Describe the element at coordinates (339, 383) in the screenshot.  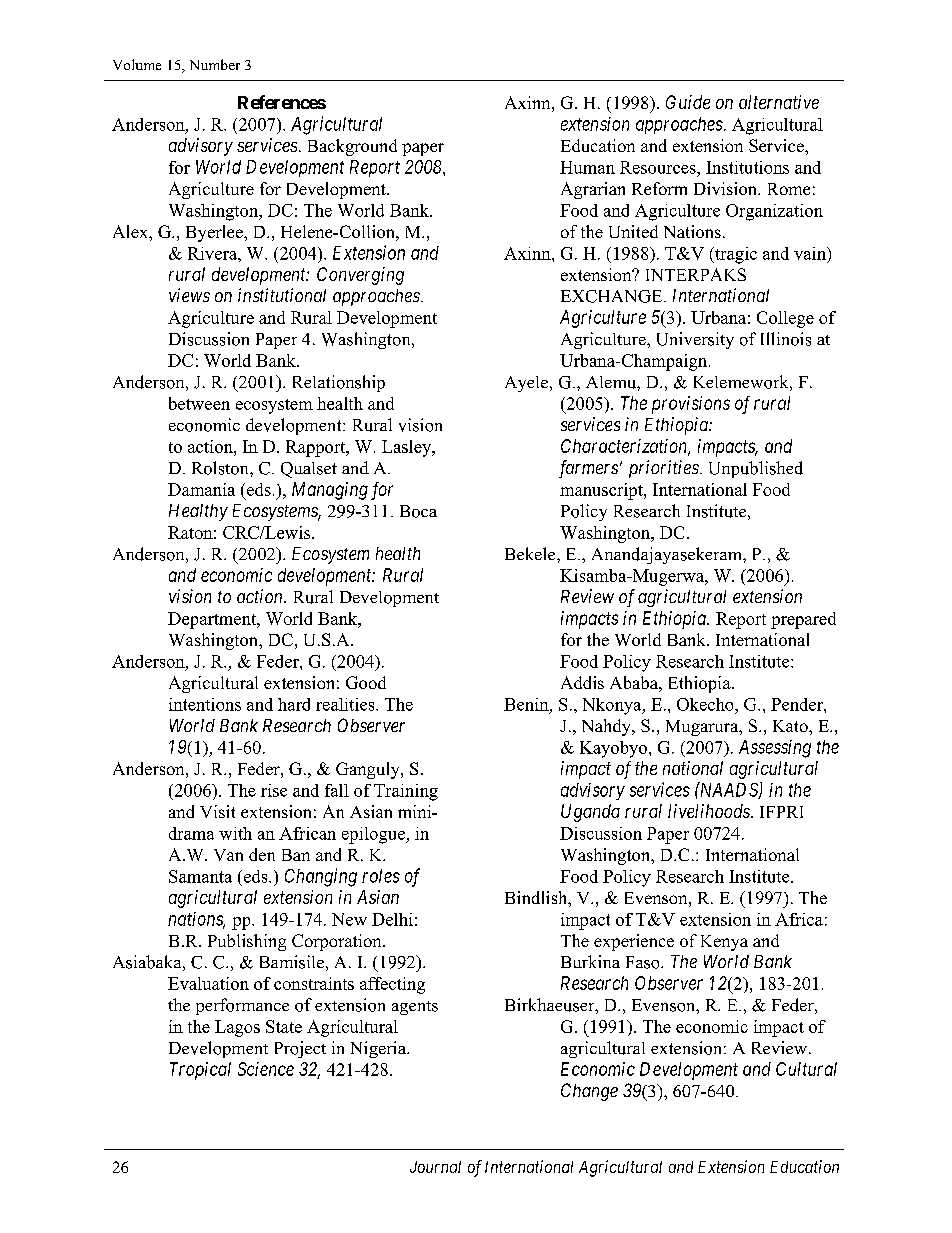
I see `Relationship` at that location.
